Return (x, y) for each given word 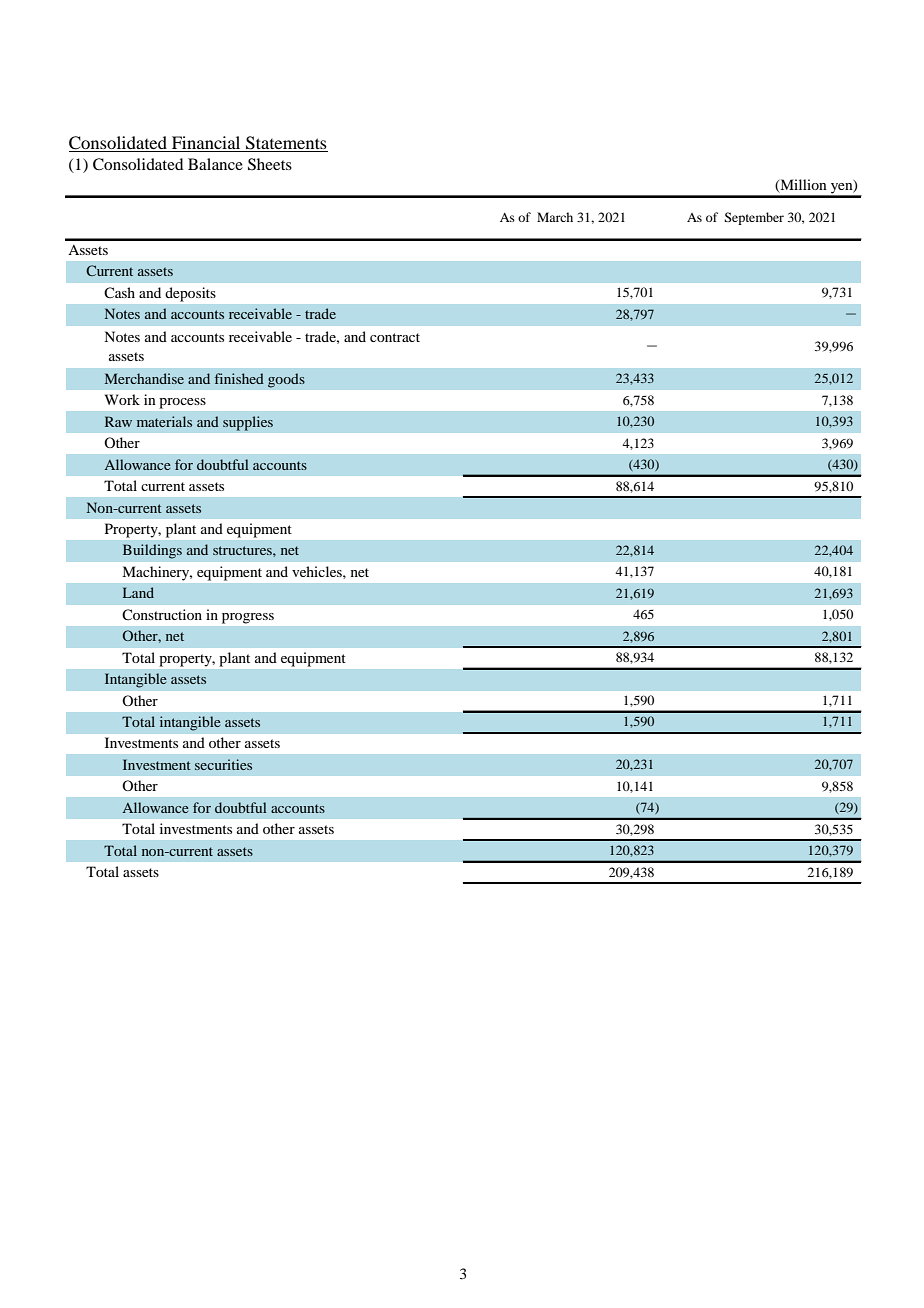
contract (395, 337)
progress (248, 618)
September (754, 218)
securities (223, 764)
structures (243, 550)
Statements (286, 143)
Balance (215, 164)
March (555, 217)
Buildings (152, 551)
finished (239, 378)
